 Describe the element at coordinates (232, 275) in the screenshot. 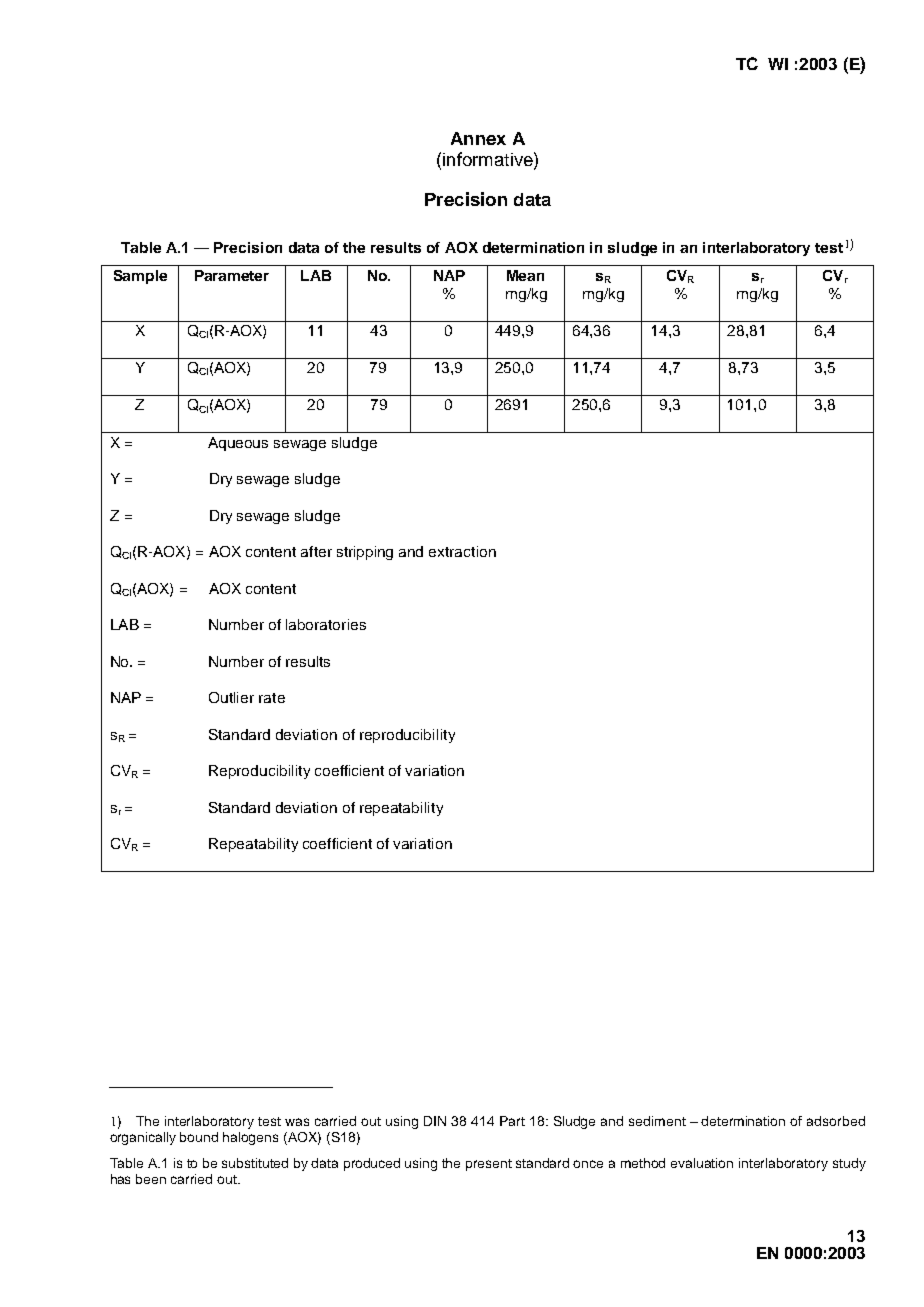

I see `Parameter` at that location.
